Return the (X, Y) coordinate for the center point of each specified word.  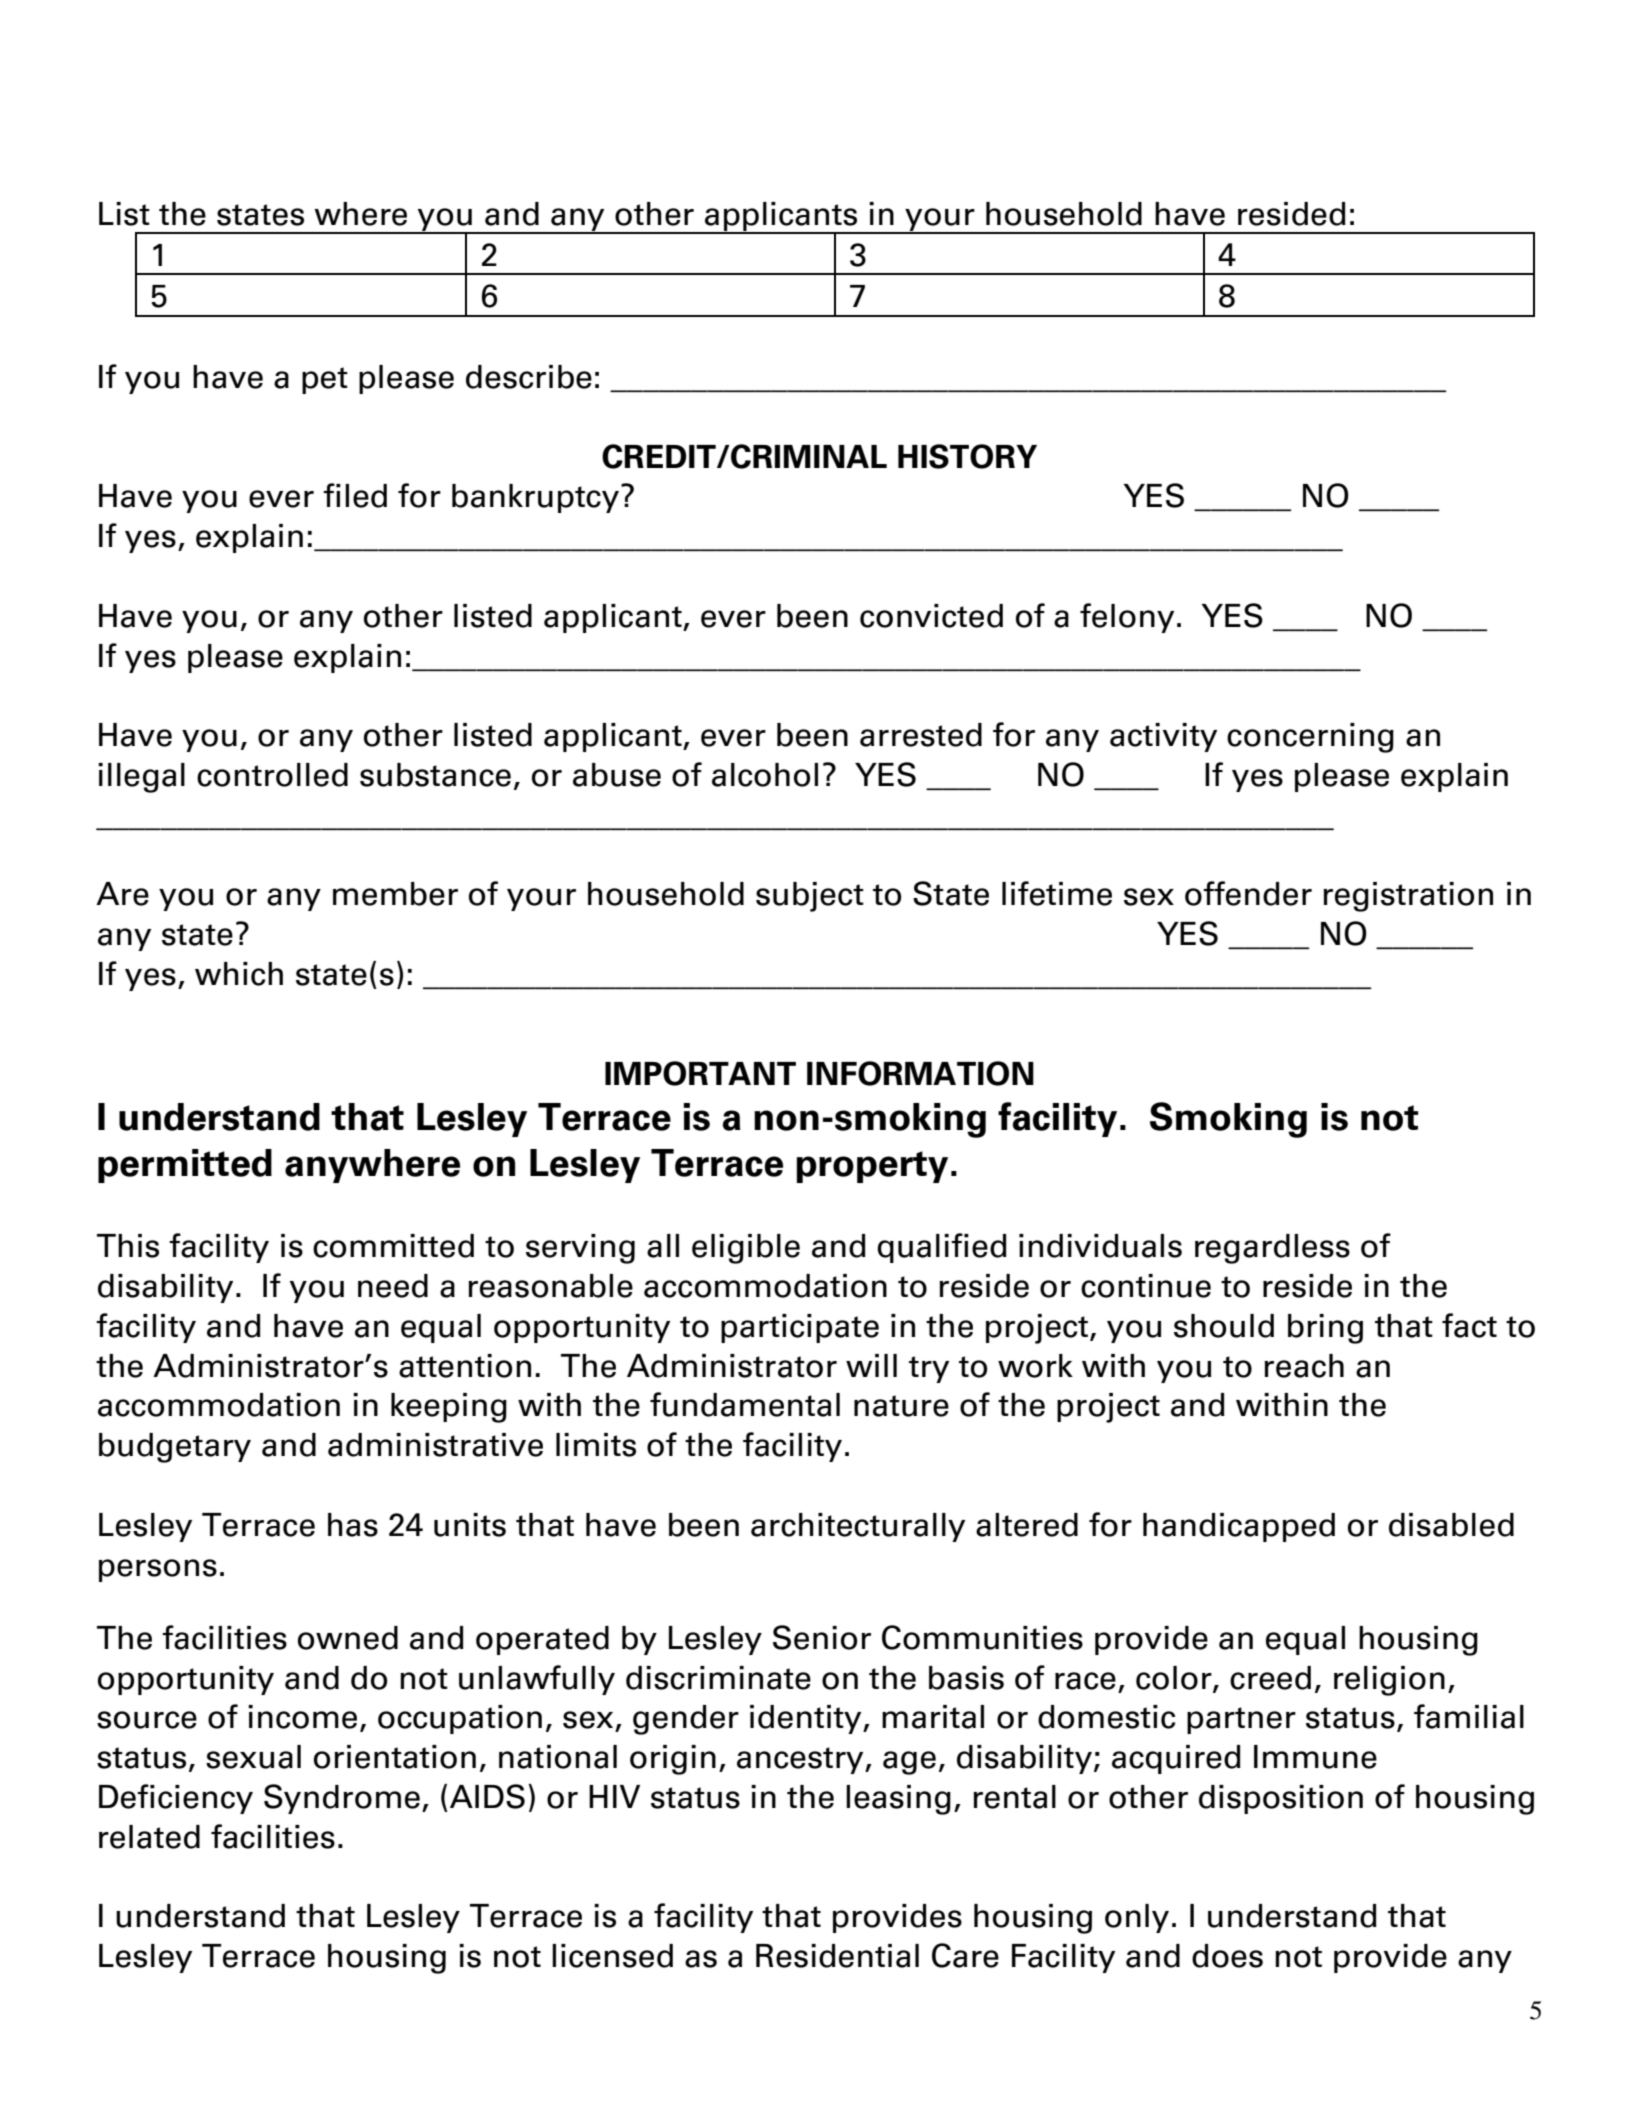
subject (810, 897)
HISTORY (967, 456)
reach (1304, 1366)
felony (1127, 618)
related (149, 1837)
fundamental (745, 1404)
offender (1248, 893)
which (239, 974)
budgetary (175, 1448)
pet (325, 380)
